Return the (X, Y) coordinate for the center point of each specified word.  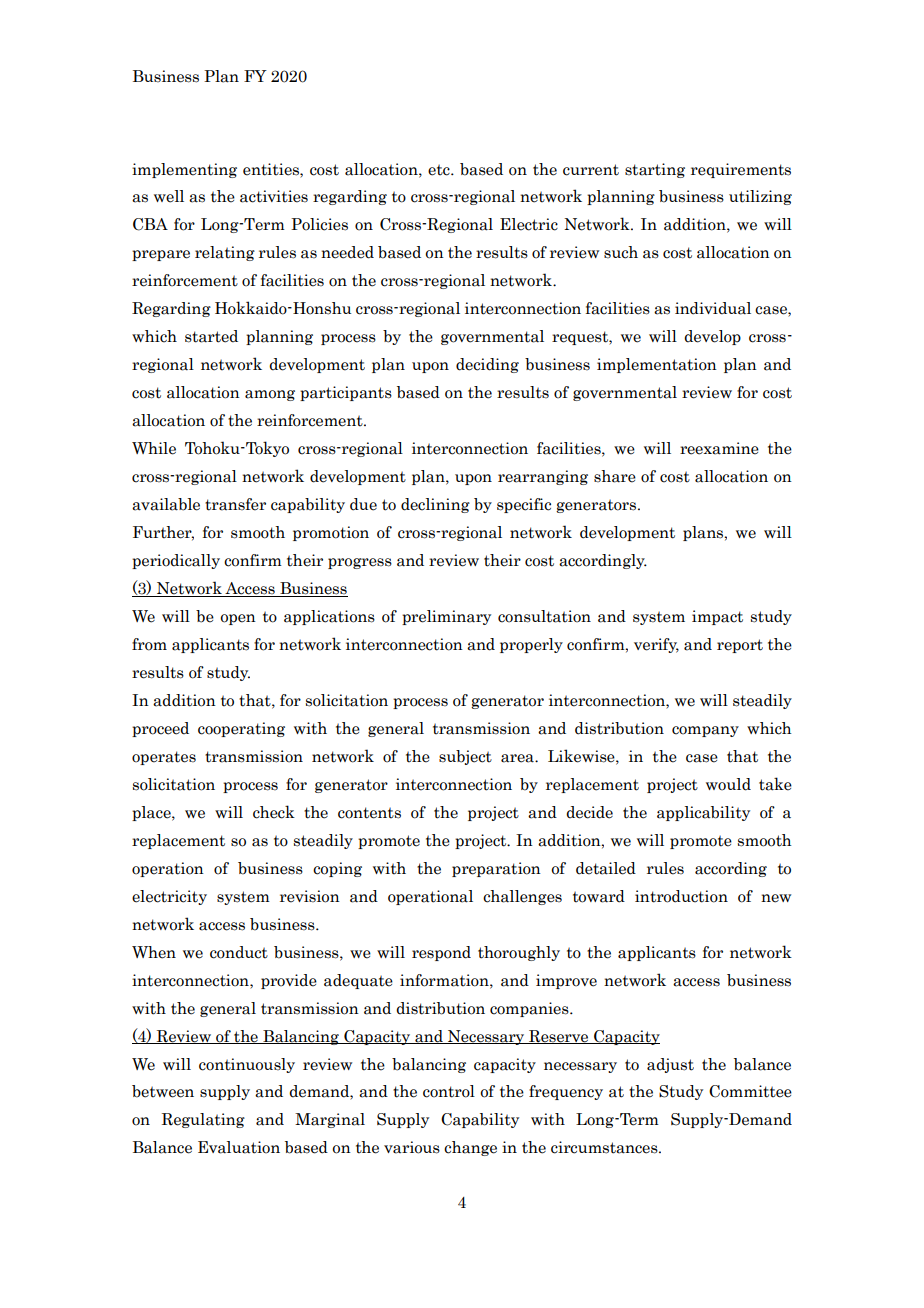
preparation (496, 869)
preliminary (446, 617)
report (740, 646)
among (270, 395)
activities (274, 196)
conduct (239, 952)
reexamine (719, 448)
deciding (487, 365)
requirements (741, 170)
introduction (681, 896)
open (238, 619)
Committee (750, 1091)
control (449, 1091)
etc (440, 170)
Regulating (203, 1120)
